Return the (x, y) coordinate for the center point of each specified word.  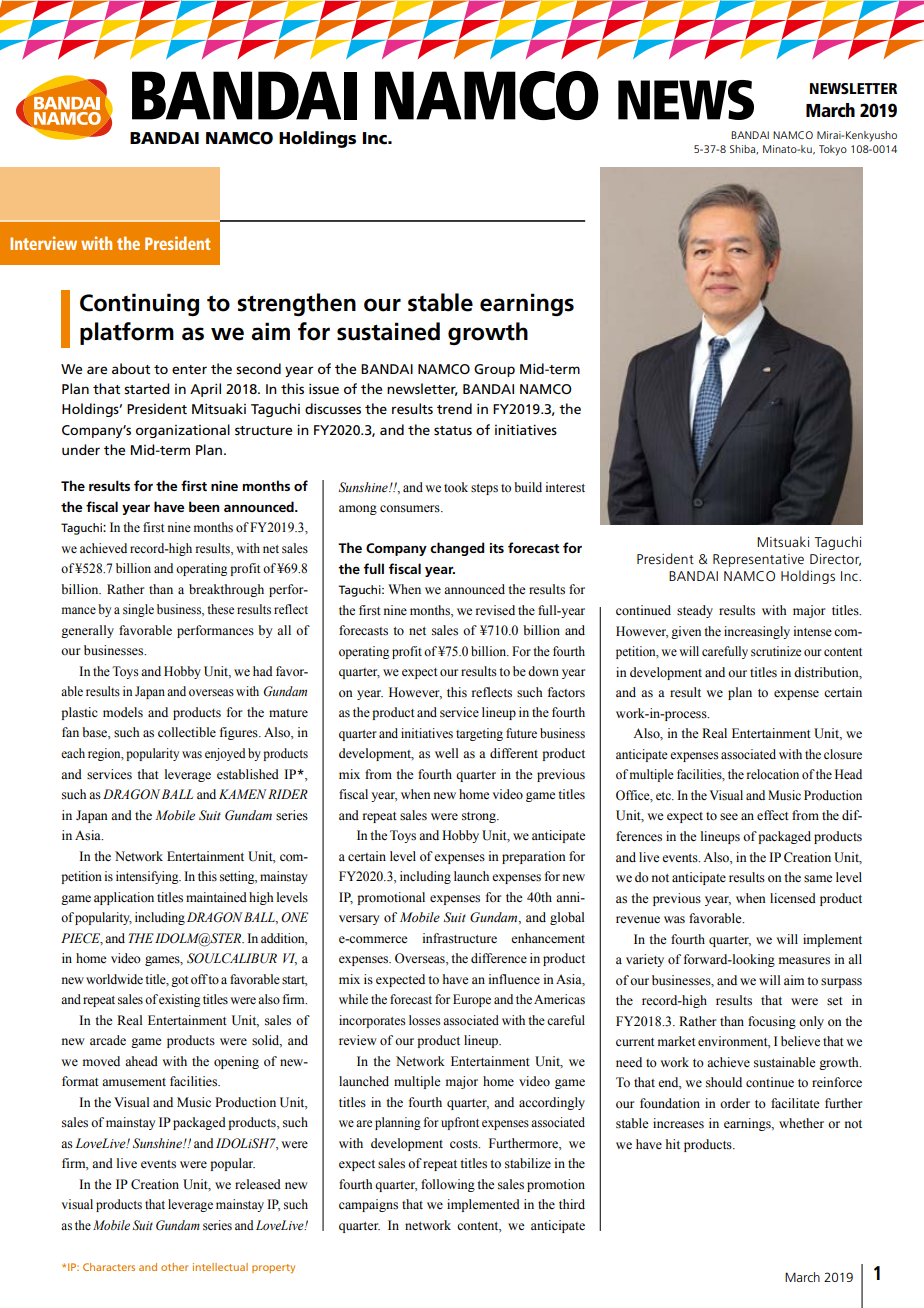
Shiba (744, 149)
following (448, 1185)
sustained (388, 331)
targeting (479, 734)
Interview (43, 243)
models (123, 712)
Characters (109, 1267)
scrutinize (776, 651)
